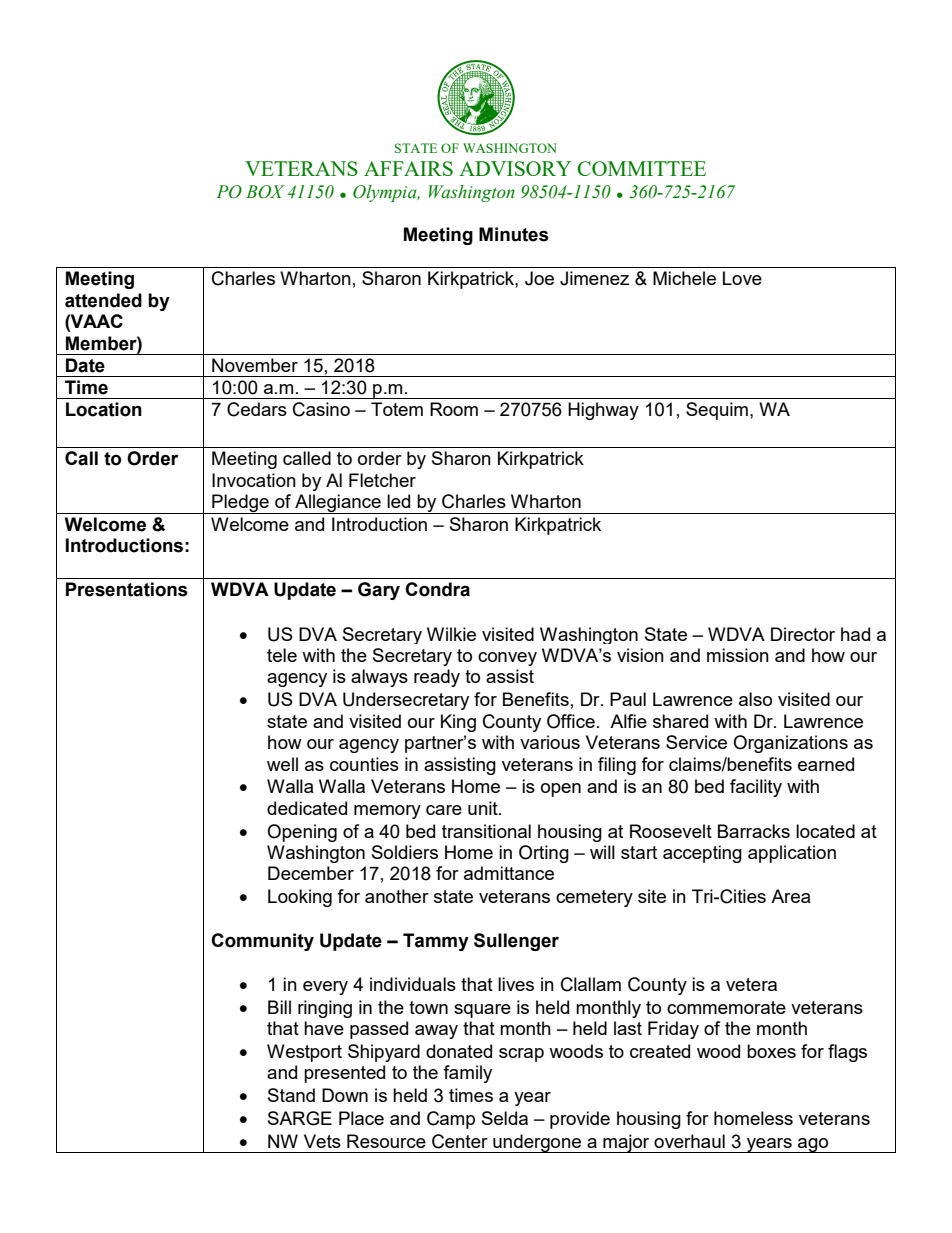 This screenshot has height=1233, width=952. What do you see at coordinates (291, 1095) in the screenshot?
I see `Stand` at bounding box center [291, 1095].
